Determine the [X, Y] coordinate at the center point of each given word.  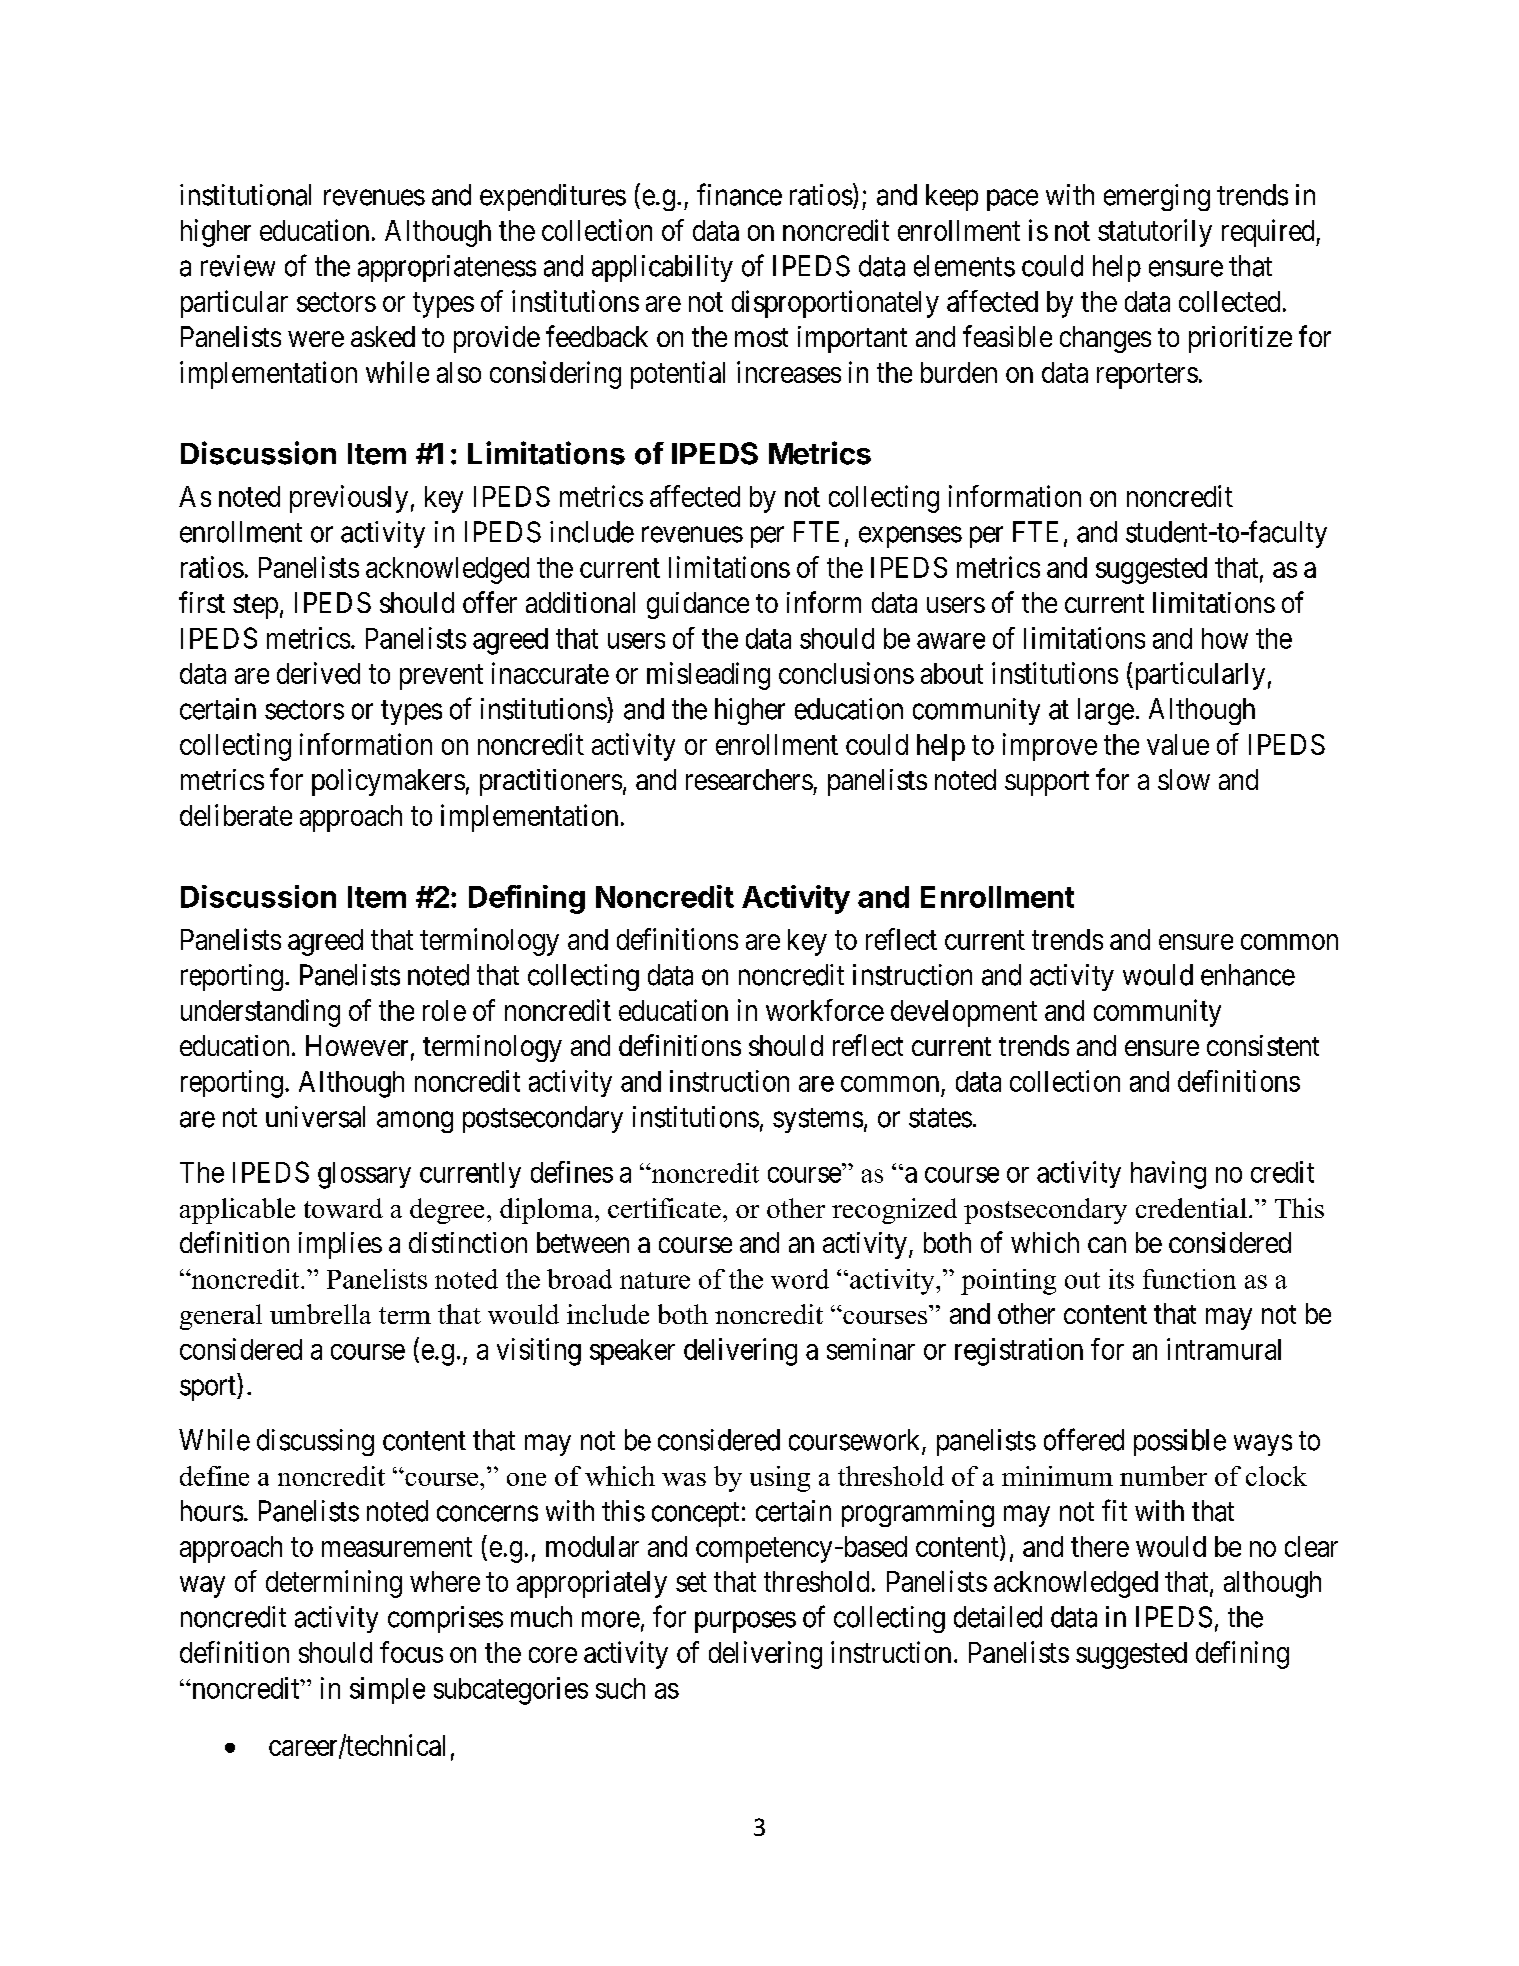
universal [315, 1117]
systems [818, 1120]
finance [739, 194]
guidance [698, 605]
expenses [910, 537]
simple [387, 1690]
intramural [1224, 1349]
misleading [708, 676]
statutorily [1155, 233]
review [238, 266]
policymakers [388, 782]
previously [349, 499]
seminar [871, 1349]
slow [1184, 779]
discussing [315, 1442]
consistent [1263, 1045]
